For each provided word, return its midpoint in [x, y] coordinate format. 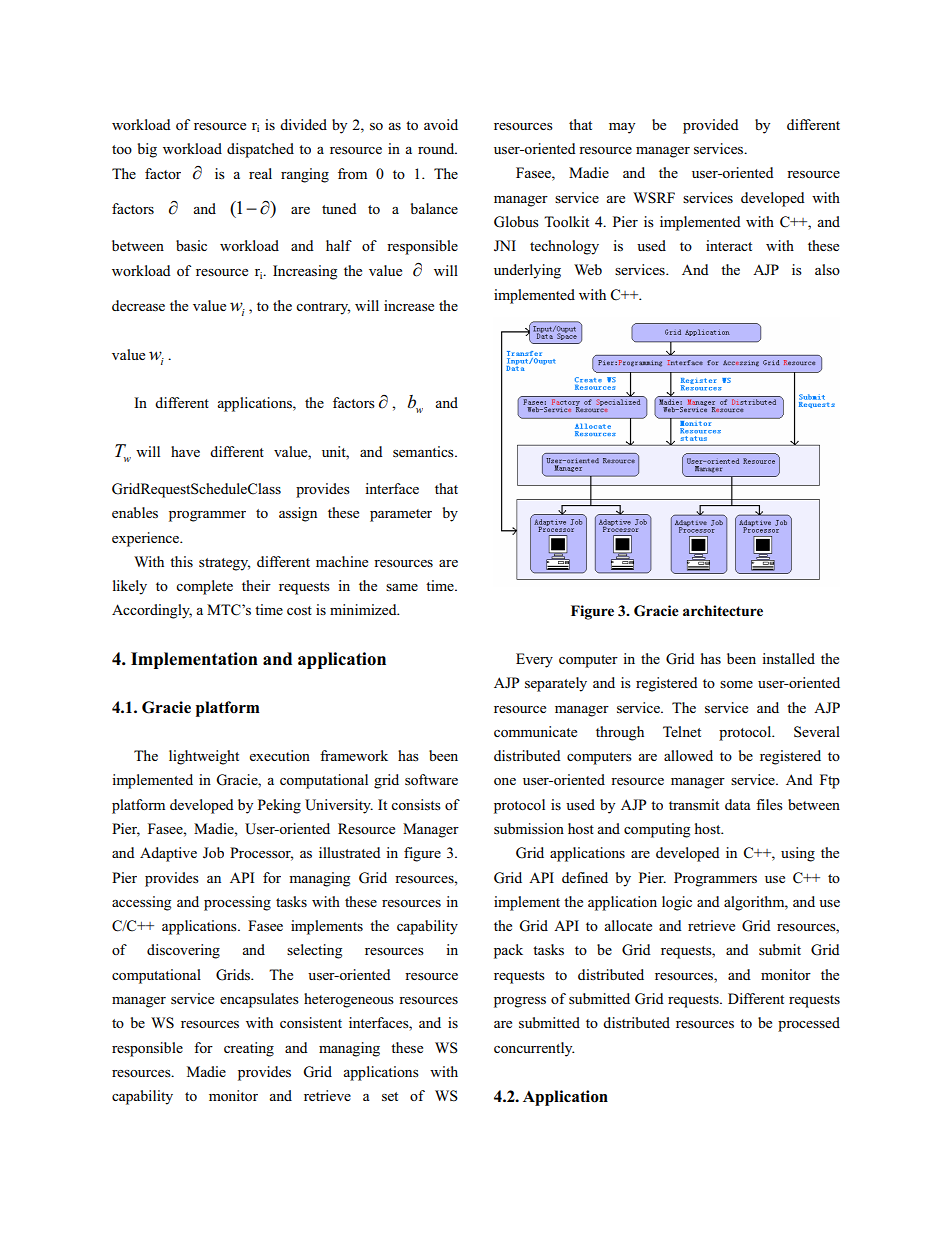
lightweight [204, 757]
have [185, 451]
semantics [424, 451]
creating [249, 1049]
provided [711, 126]
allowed [688, 755]
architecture [723, 610]
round [437, 148]
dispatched [260, 150]
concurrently [534, 1049]
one [505, 781]
